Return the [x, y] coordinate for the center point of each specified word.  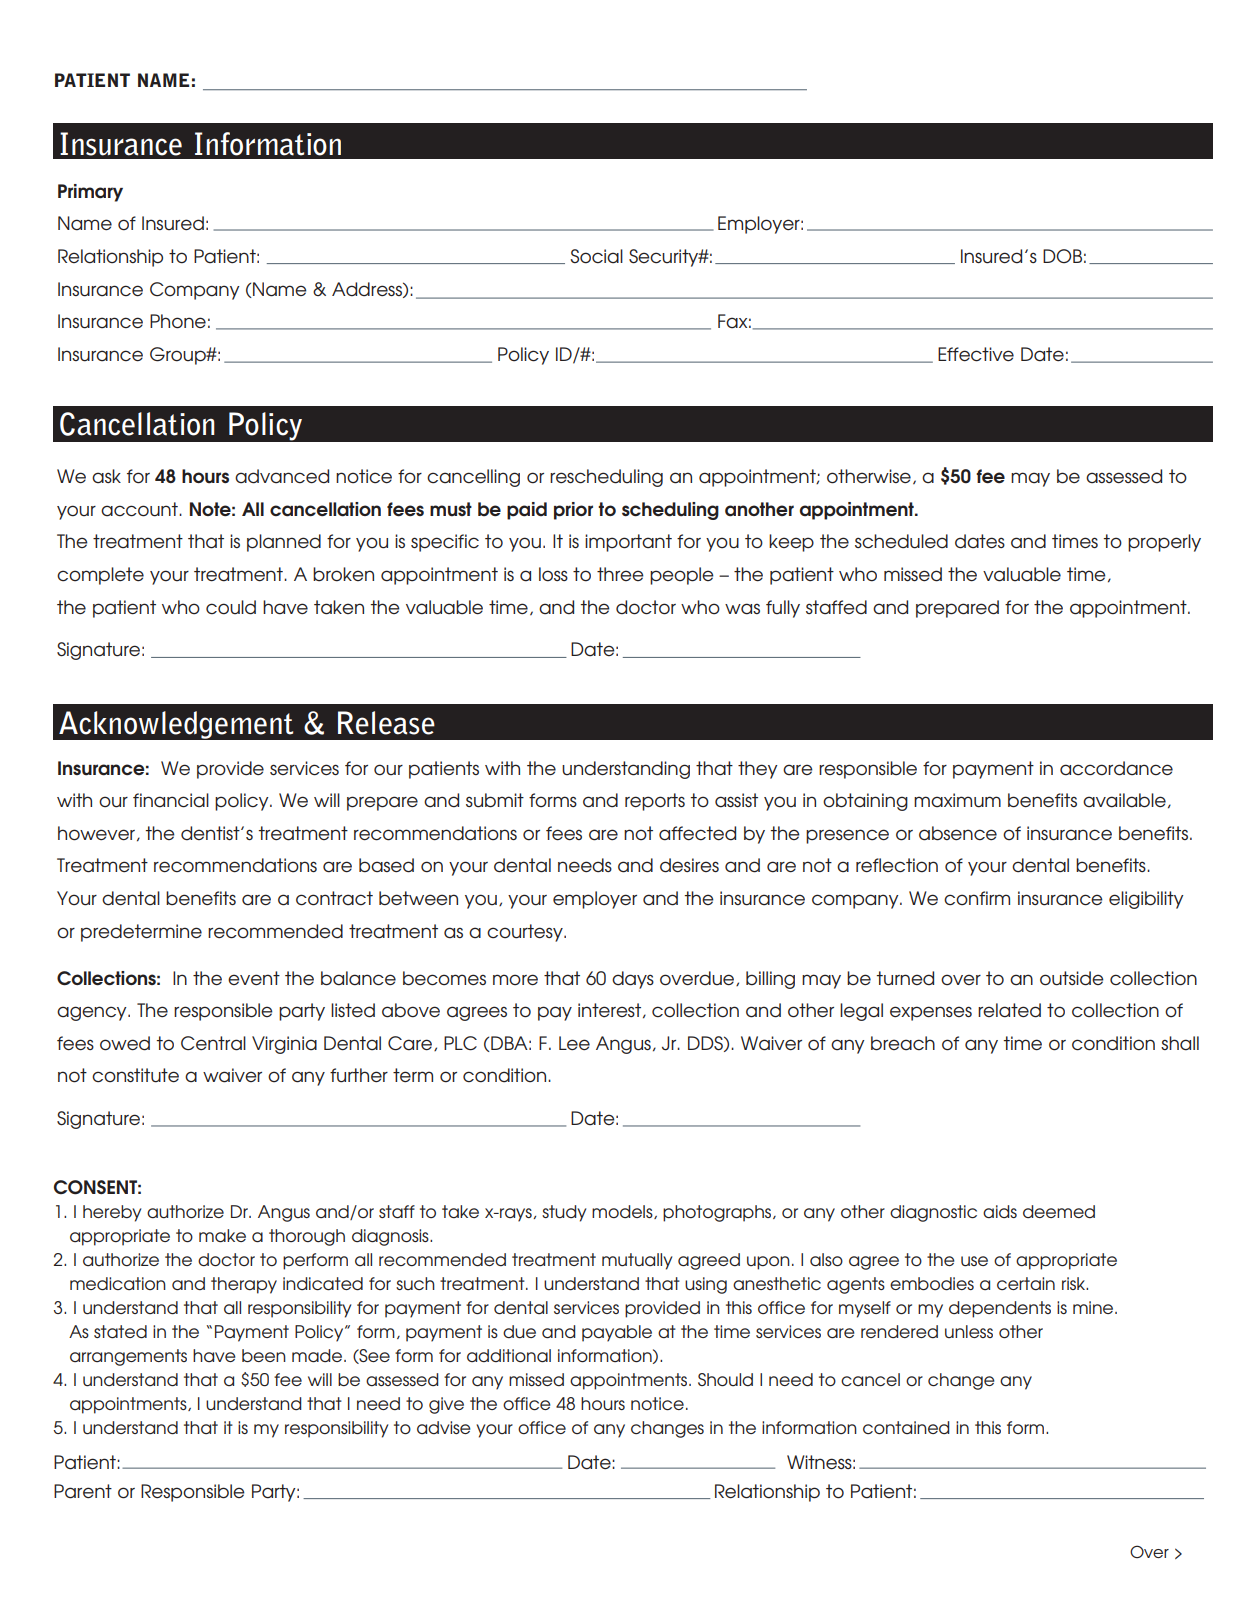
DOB [1062, 256]
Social [596, 256]
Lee [574, 1043]
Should [725, 1380]
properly [1164, 543]
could [231, 607]
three [620, 574]
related [1009, 1010]
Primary [90, 193]
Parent [83, 1491]
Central [213, 1043]
